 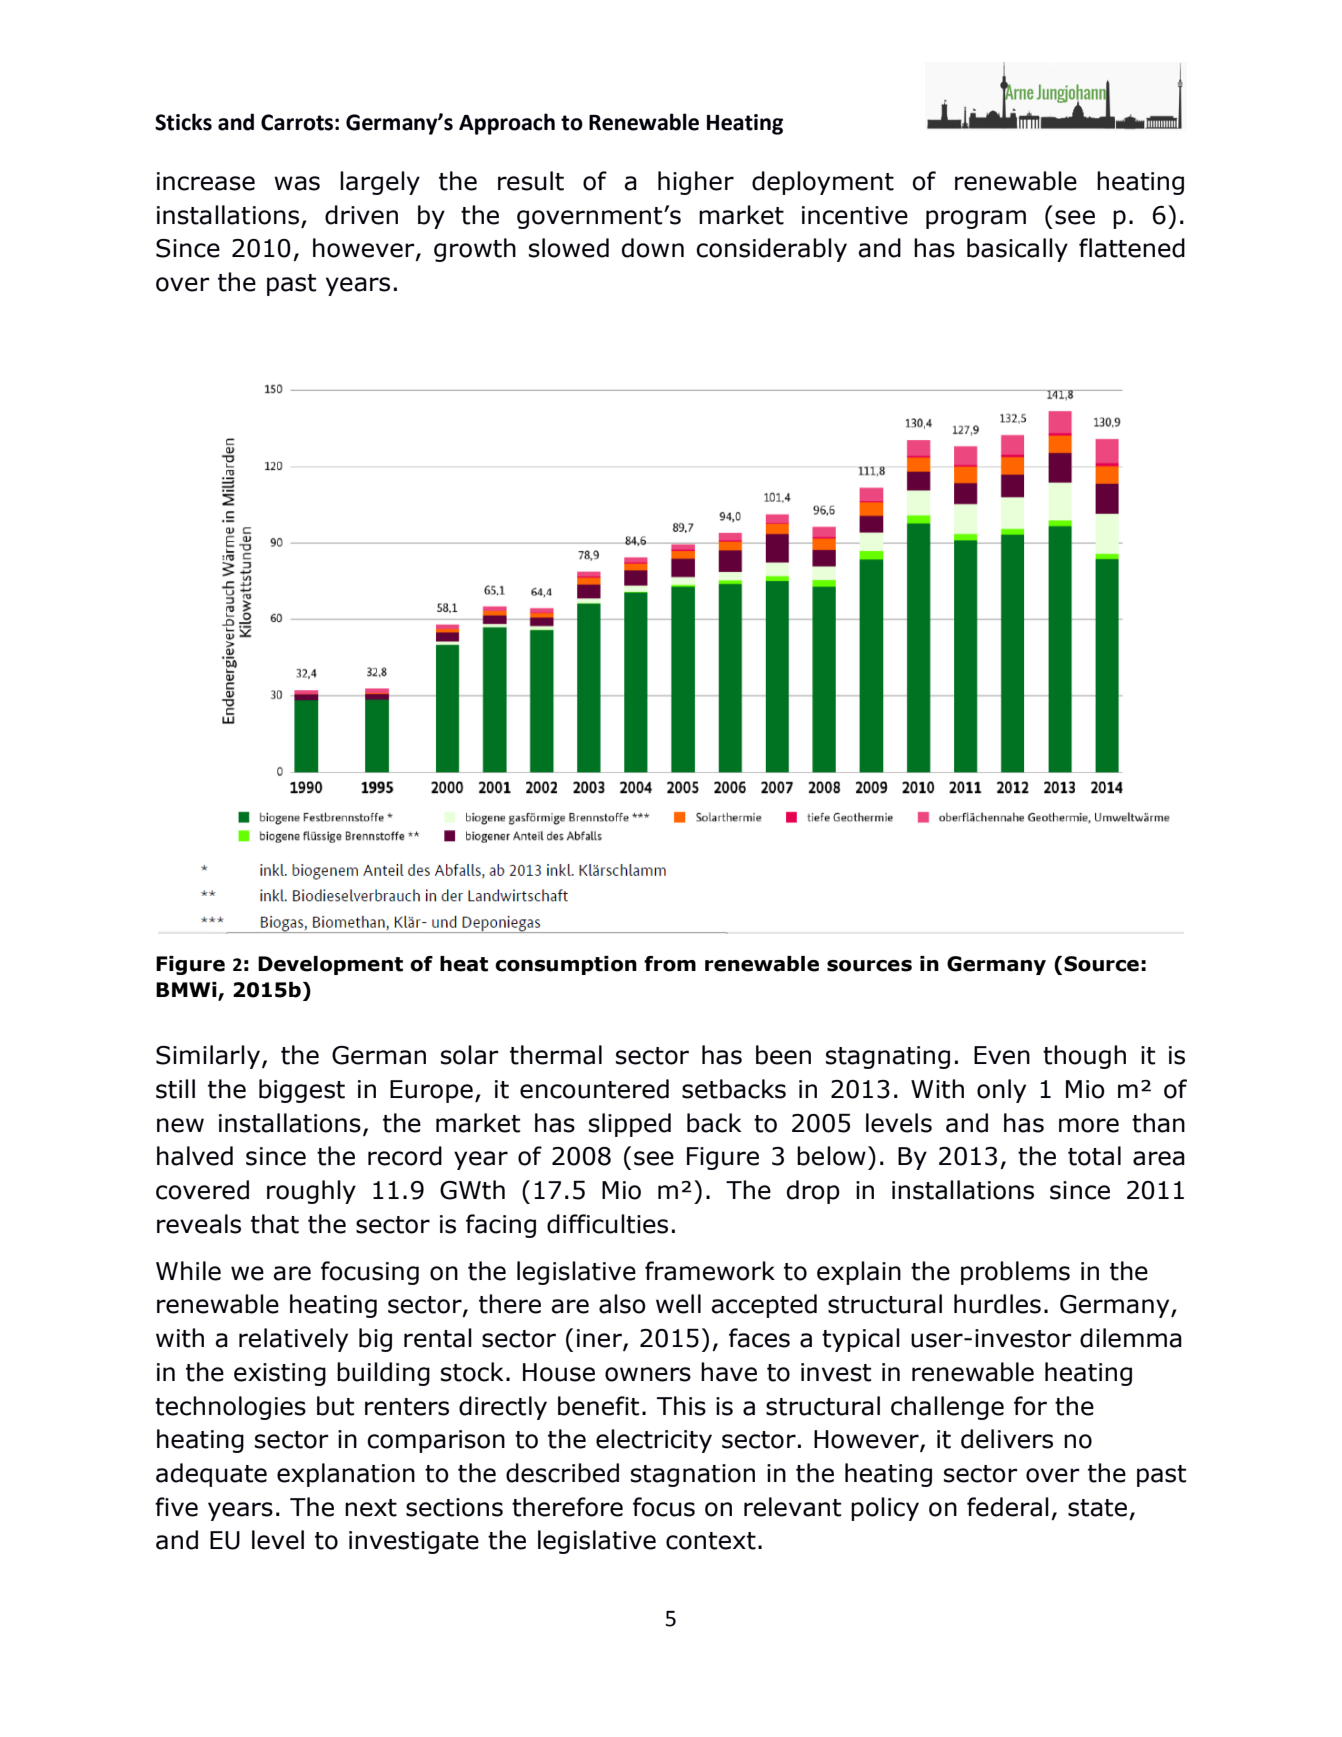 I want to click on basically, so click(x=1017, y=250).
